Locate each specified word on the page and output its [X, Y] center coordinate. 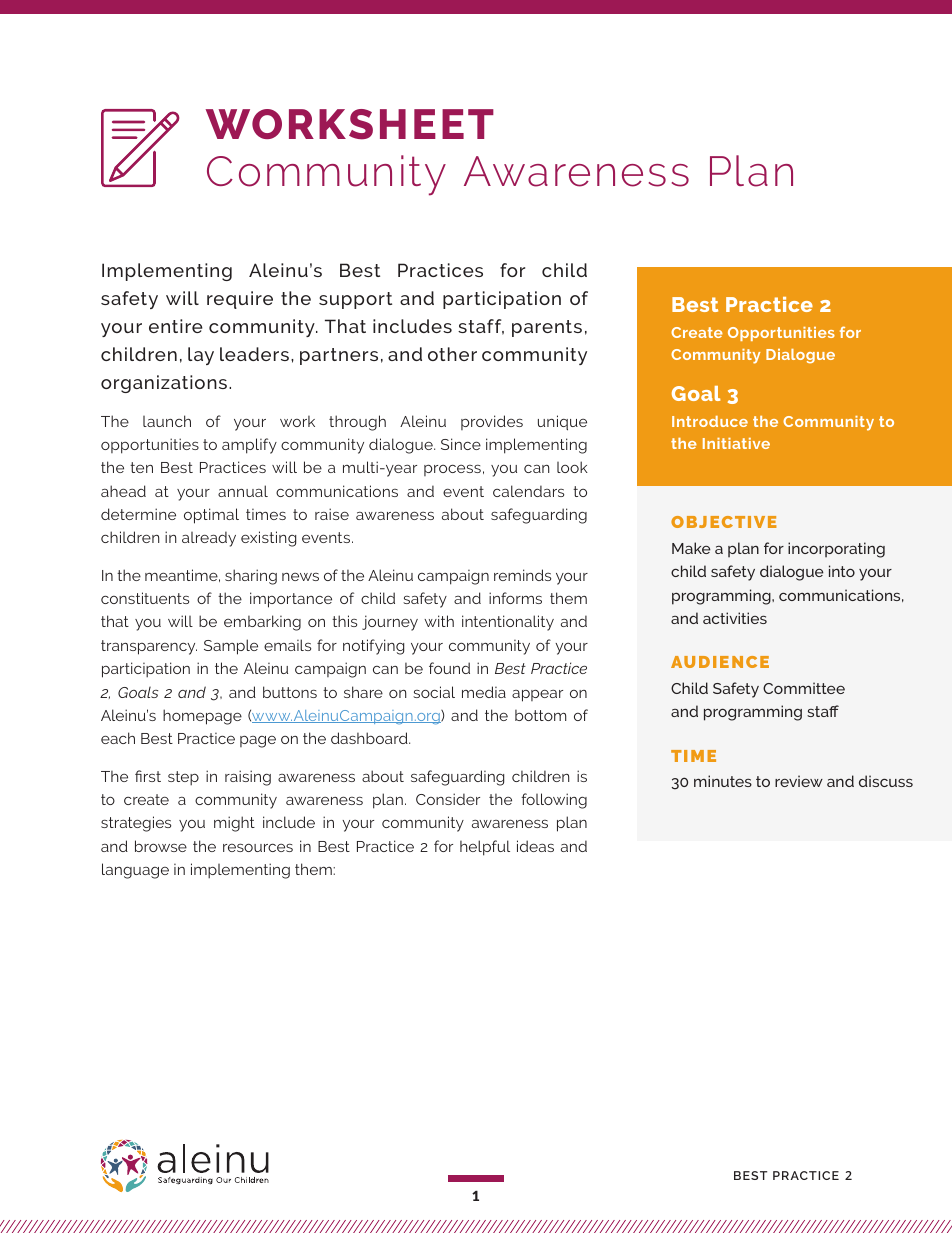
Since [461, 444]
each [118, 738]
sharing [251, 577]
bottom [541, 715]
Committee [804, 688]
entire [176, 326]
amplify [249, 446]
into [842, 571]
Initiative [736, 443]
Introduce [710, 421]
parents [547, 328]
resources [258, 847]
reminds [522, 575]
